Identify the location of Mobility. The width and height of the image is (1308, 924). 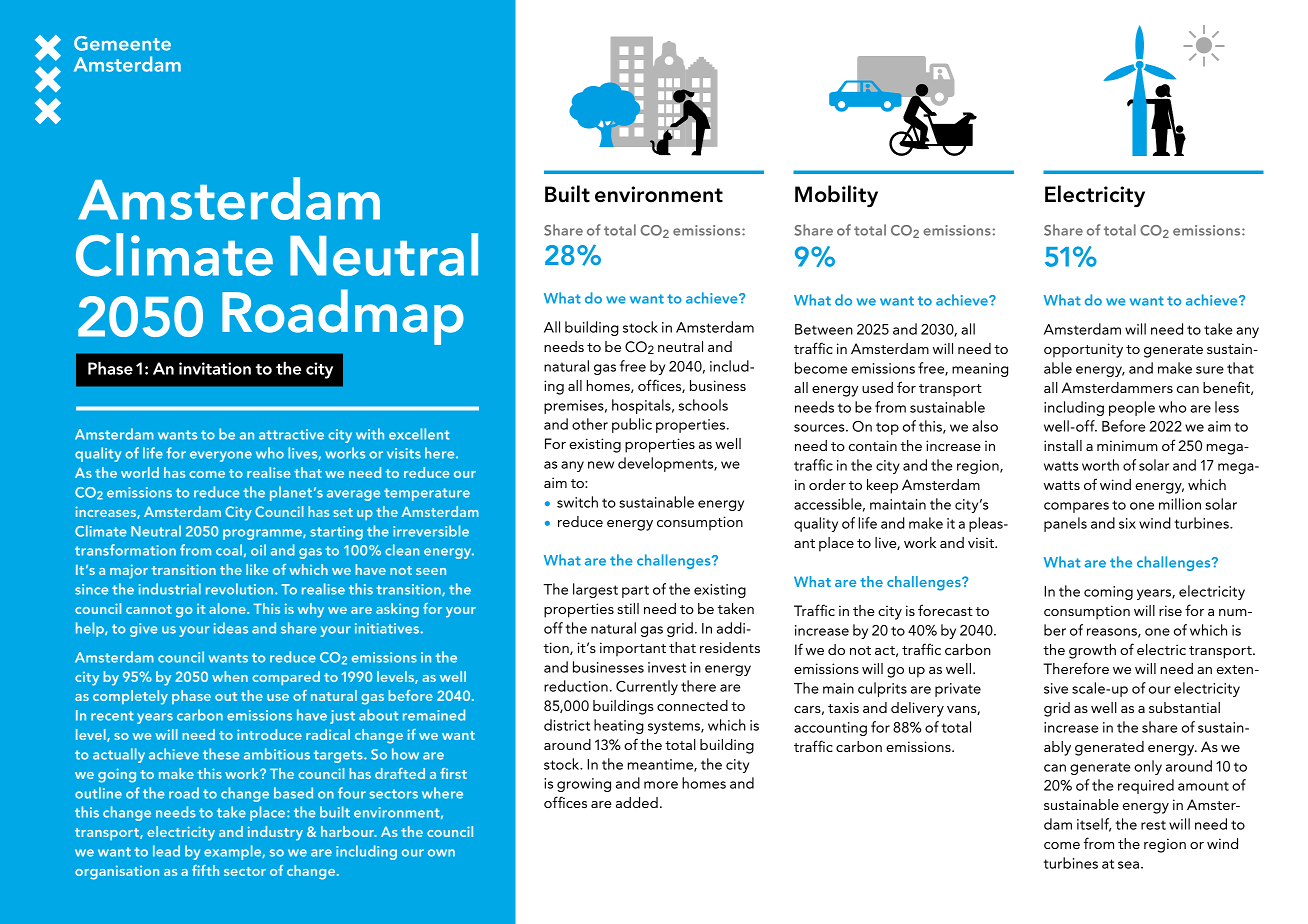
(836, 196).
